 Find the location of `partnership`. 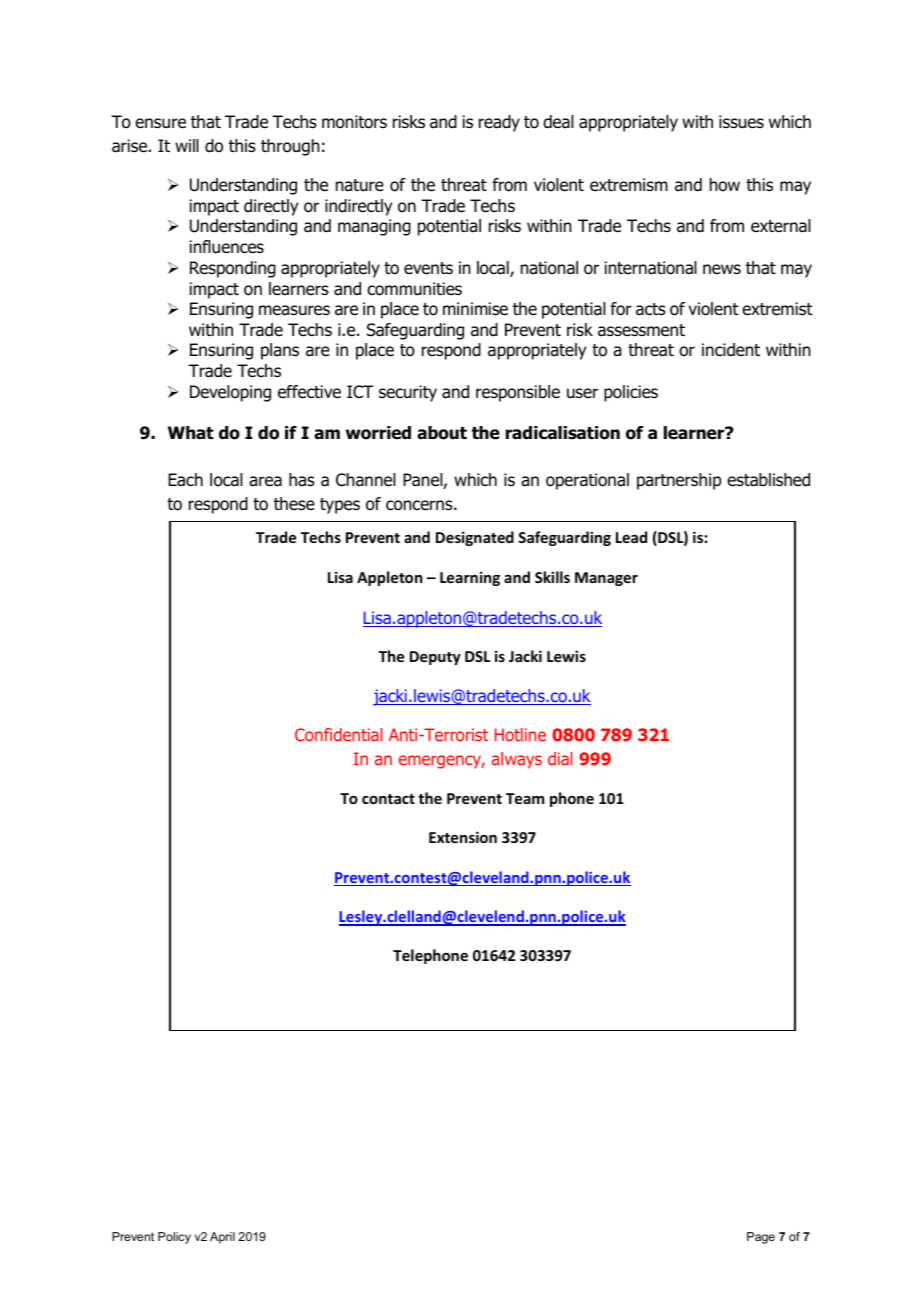

partnership is located at coordinates (679, 481).
